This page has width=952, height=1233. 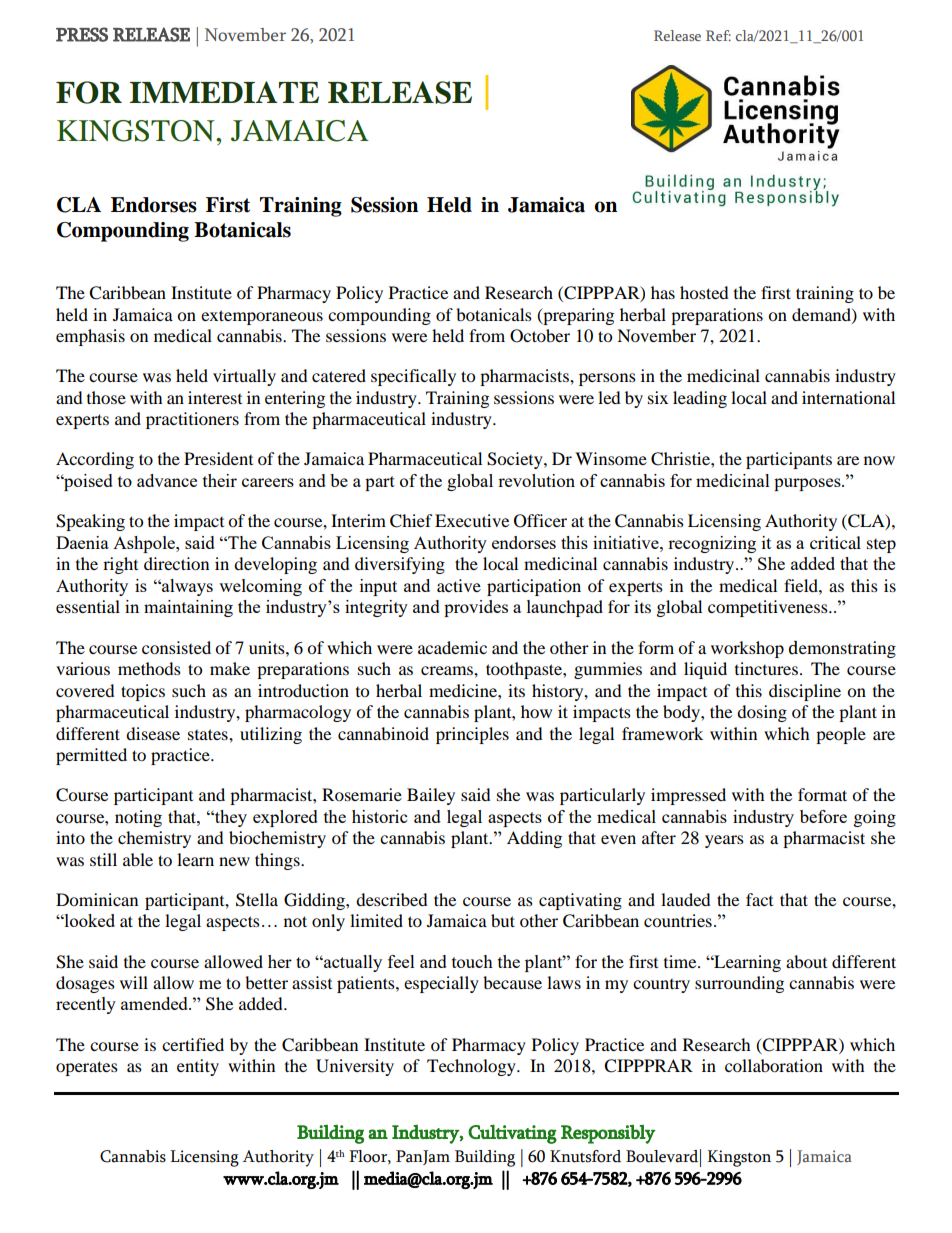 What do you see at coordinates (534, 839) in the page?
I see `Adding` at bounding box center [534, 839].
